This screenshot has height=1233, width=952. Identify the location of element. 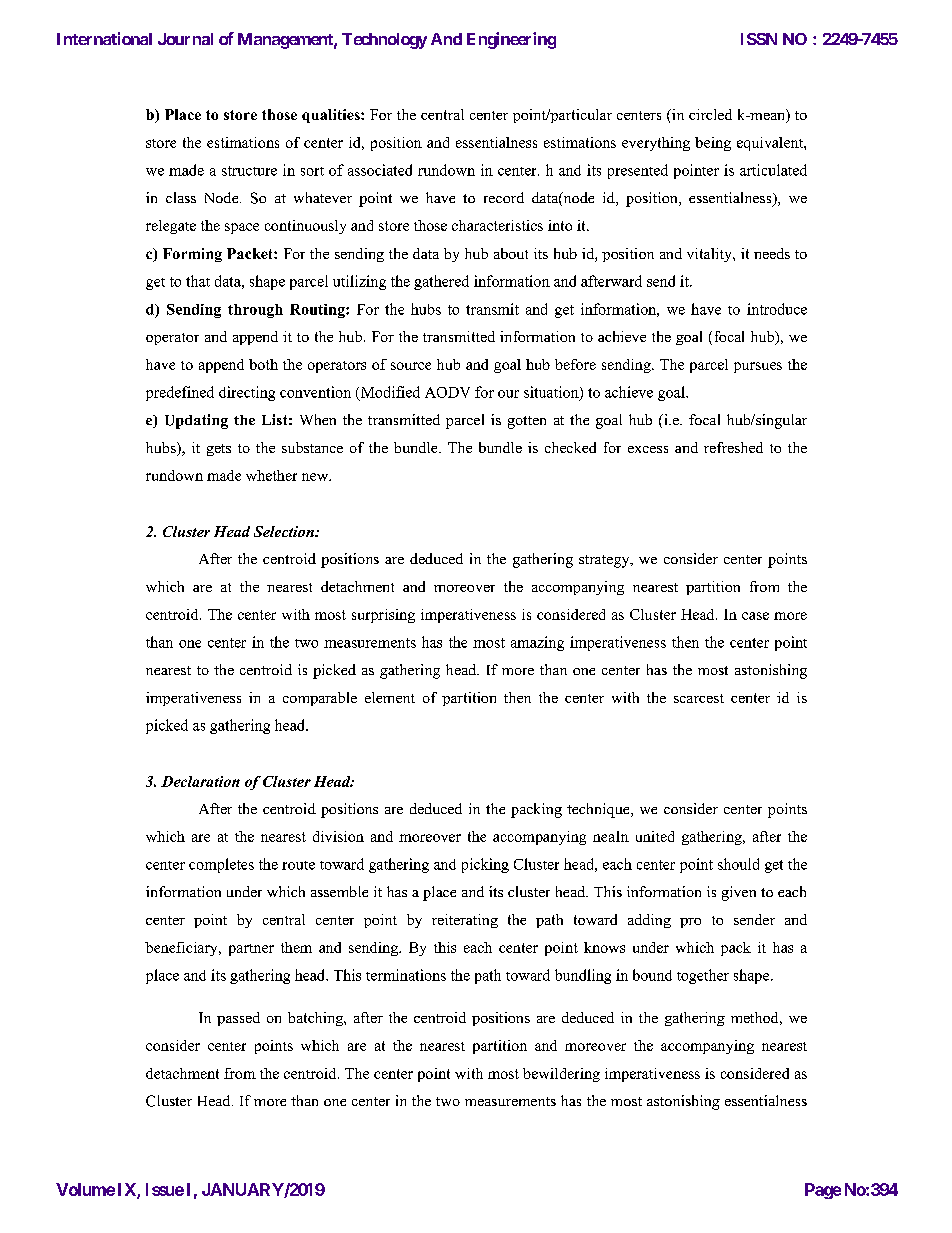
(390, 697).
